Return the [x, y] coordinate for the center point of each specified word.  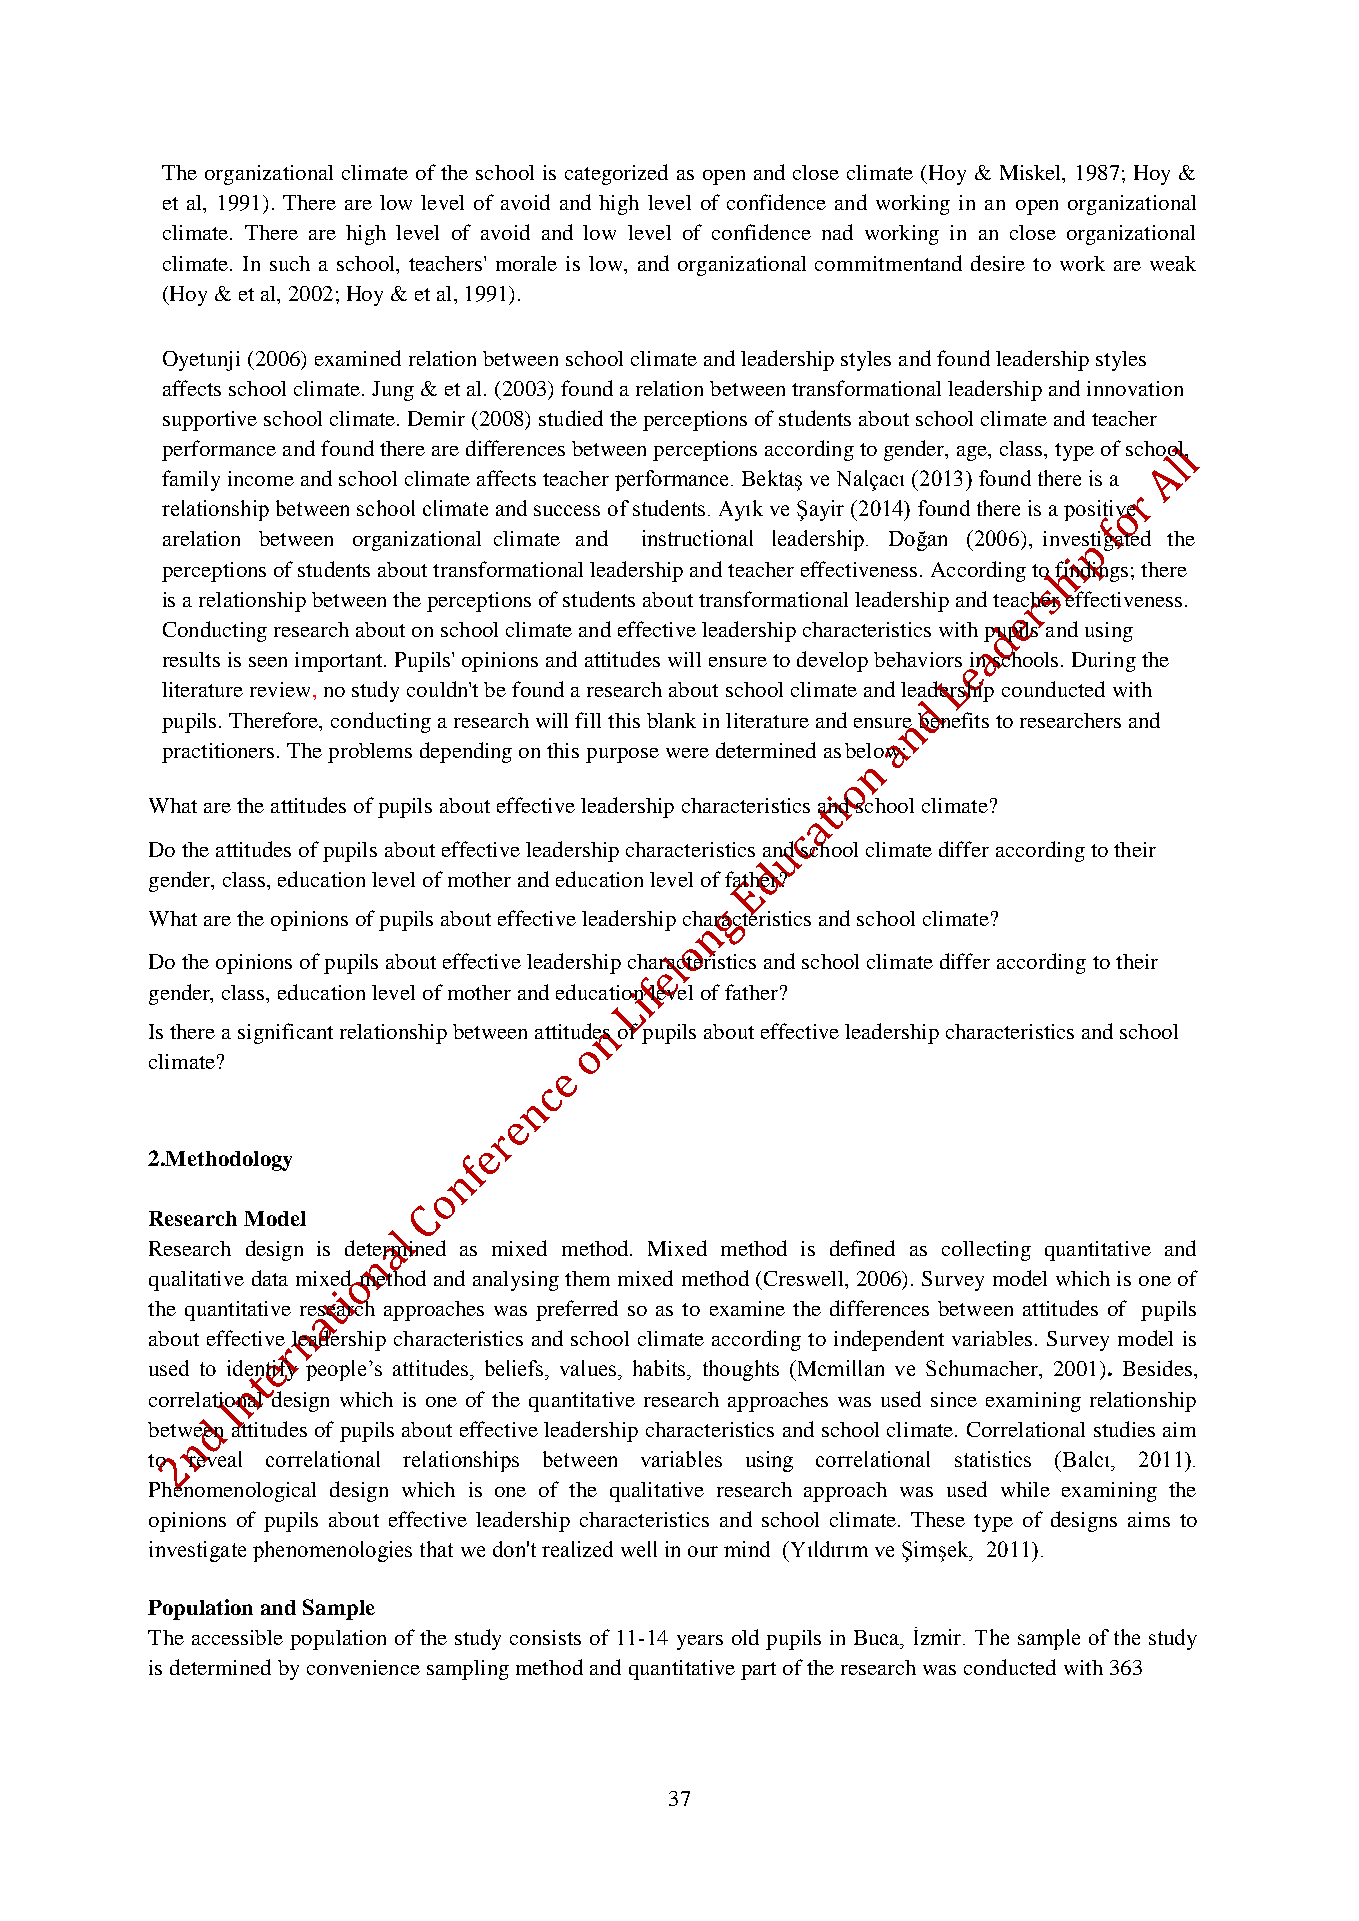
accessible [237, 1637]
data [270, 1278]
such [290, 263]
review [282, 689]
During [1104, 662]
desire [998, 263]
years [700, 1642]
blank [671, 720]
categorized [616, 174]
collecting [986, 1251]
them [587, 1278]
